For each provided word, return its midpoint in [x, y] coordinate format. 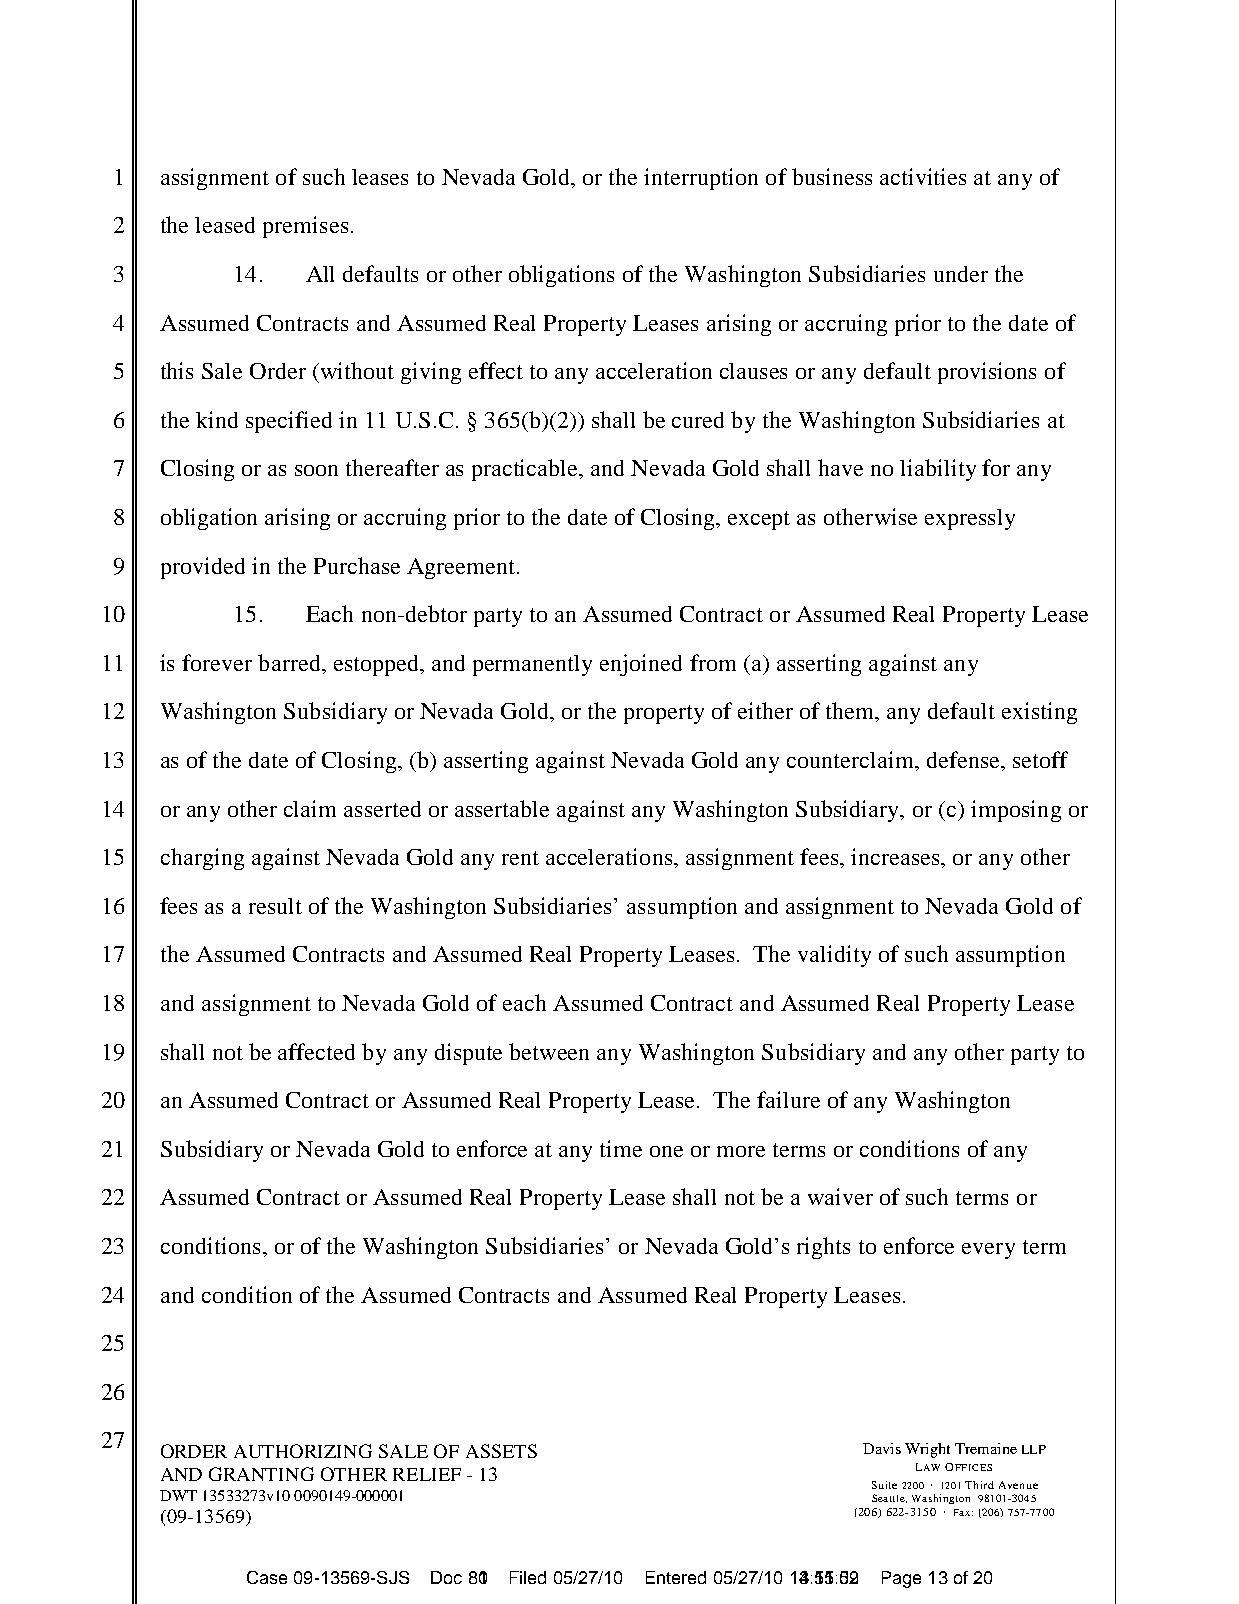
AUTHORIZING [303, 1451]
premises [305, 227]
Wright [927, 1450]
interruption [701, 179]
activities [923, 176]
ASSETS [501, 1451]
